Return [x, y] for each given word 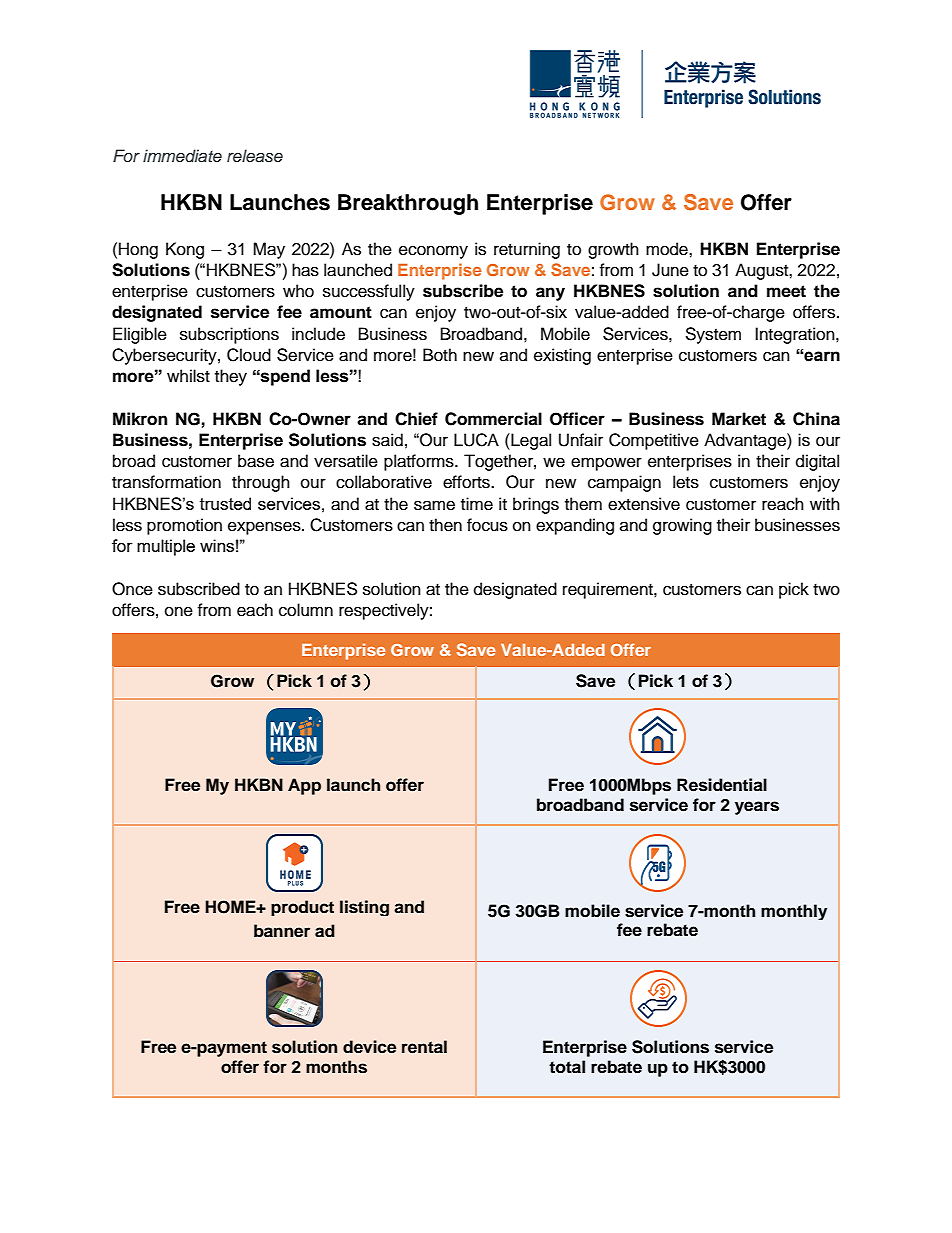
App [304, 786]
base [256, 461]
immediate [182, 155]
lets [686, 482]
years [757, 808]
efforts [467, 482]
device [369, 1047]
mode [668, 249]
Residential [722, 785]
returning [527, 250]
